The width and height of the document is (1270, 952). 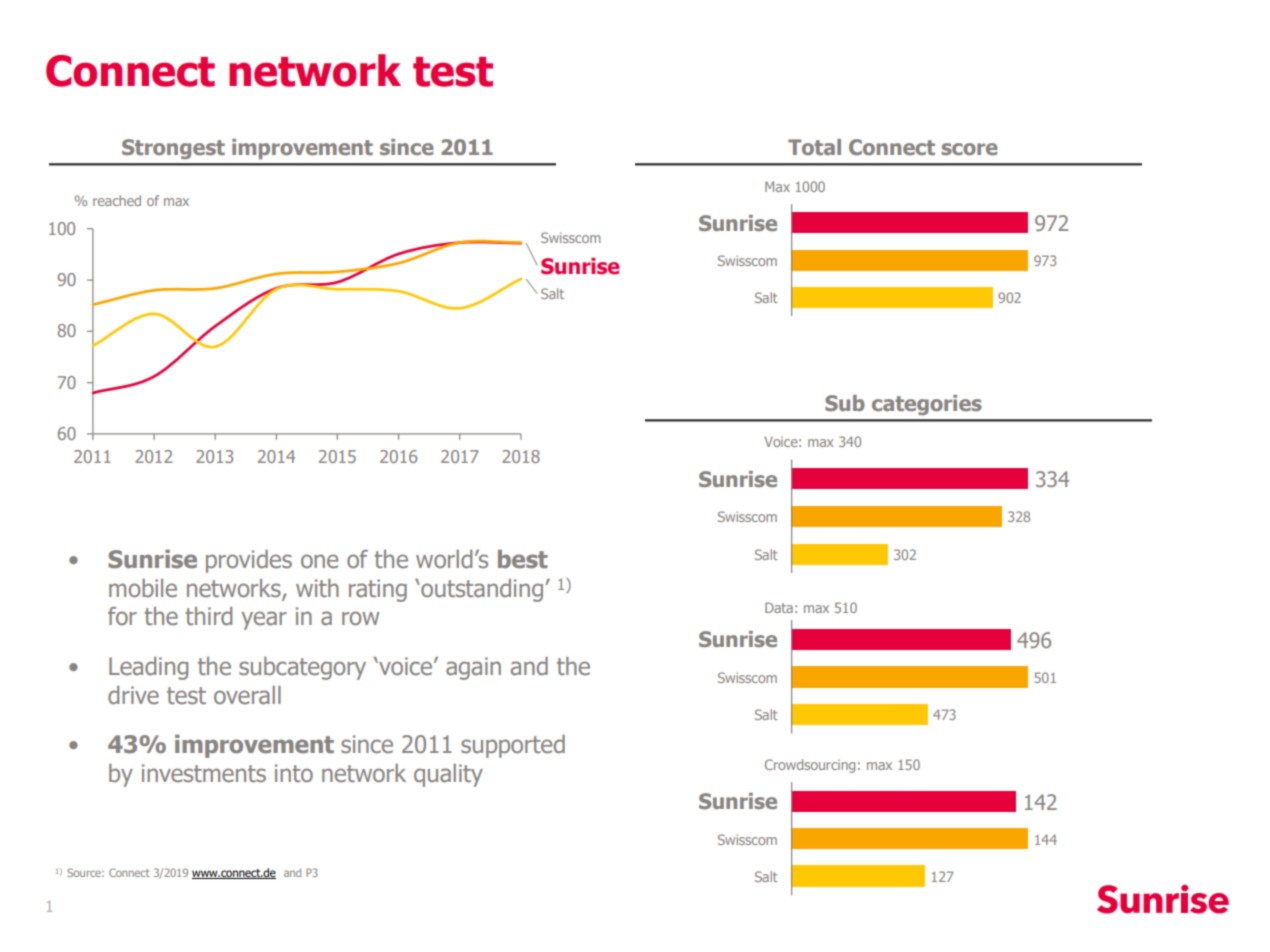 What do you see at coordinates (249, 561) in the document?
I see `provides` at bounding box center [249, 561].
